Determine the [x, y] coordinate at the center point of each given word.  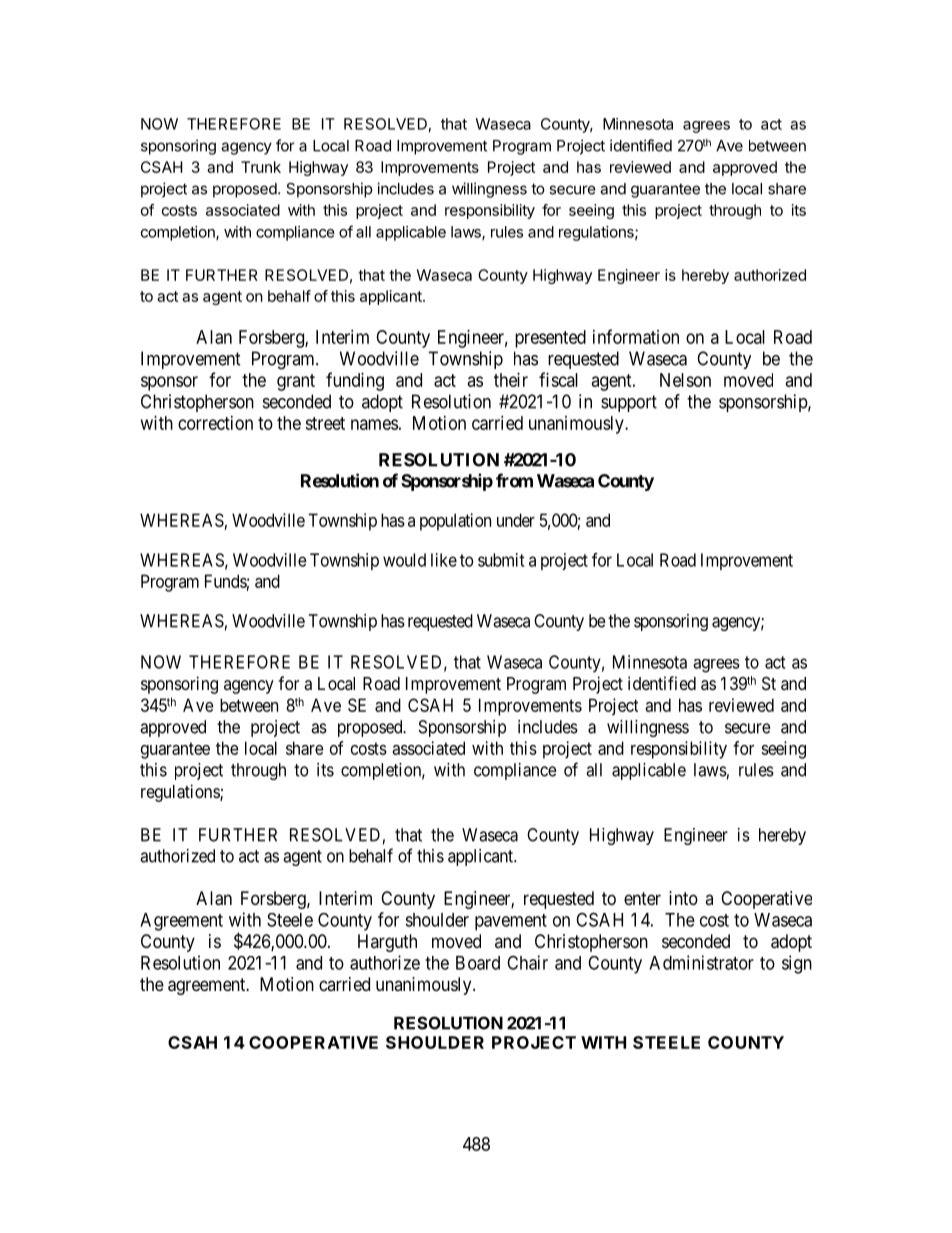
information [636, 336]
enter [642, 898]
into [683, 898]
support [629, 403]
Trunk [261, 167]
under [516, 520]
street [325, 423]
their [511, 380]
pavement [511, 922]
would [404, 560]
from [514, 480]
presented [550, 339]
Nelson [685, 380]
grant [296, 382]
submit [501, 560]
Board [478, 963]
